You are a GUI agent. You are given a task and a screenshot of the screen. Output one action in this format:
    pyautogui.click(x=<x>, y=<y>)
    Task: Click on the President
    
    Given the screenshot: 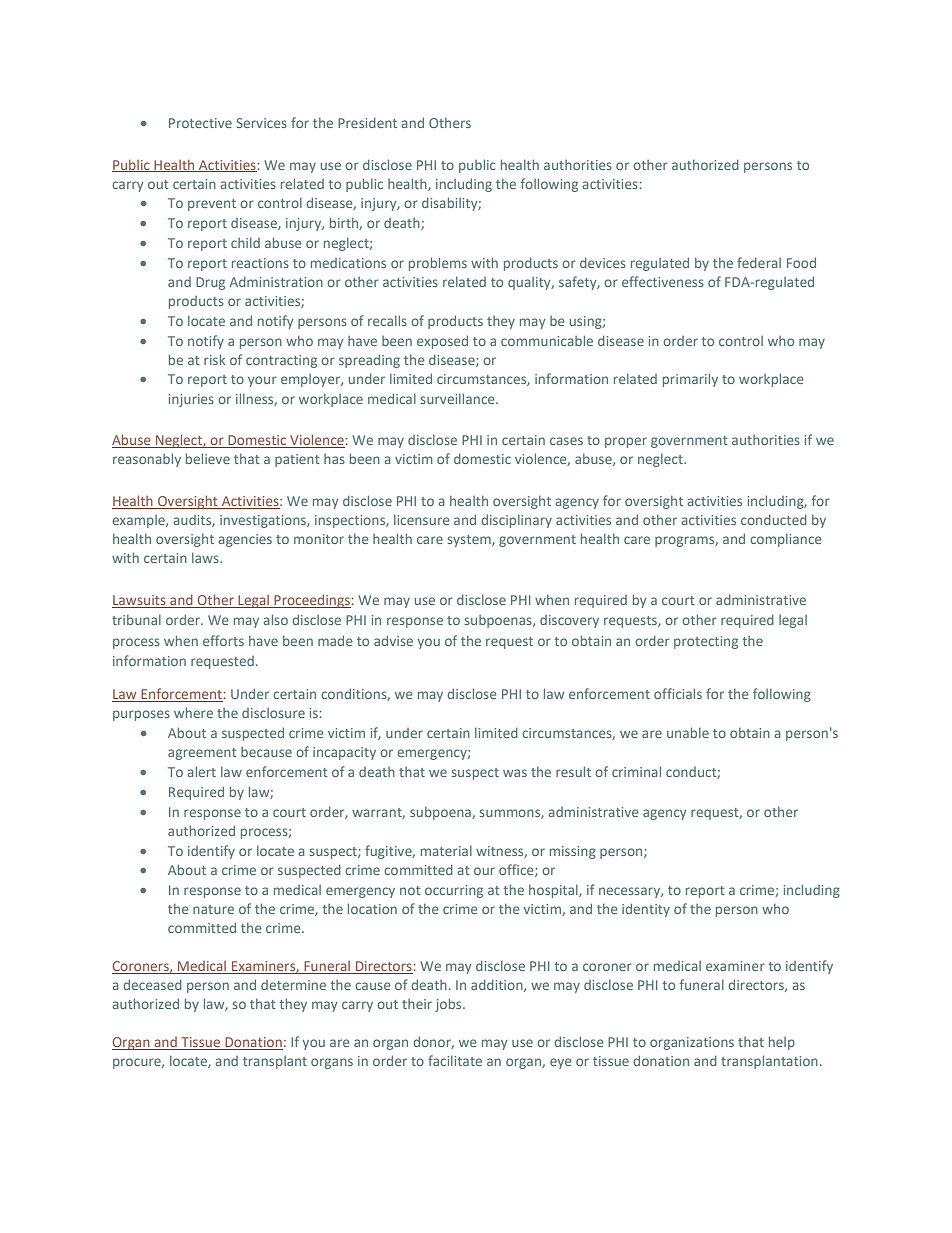 What is the action you would take?
    pyautogui.click(x=367, y=122)
